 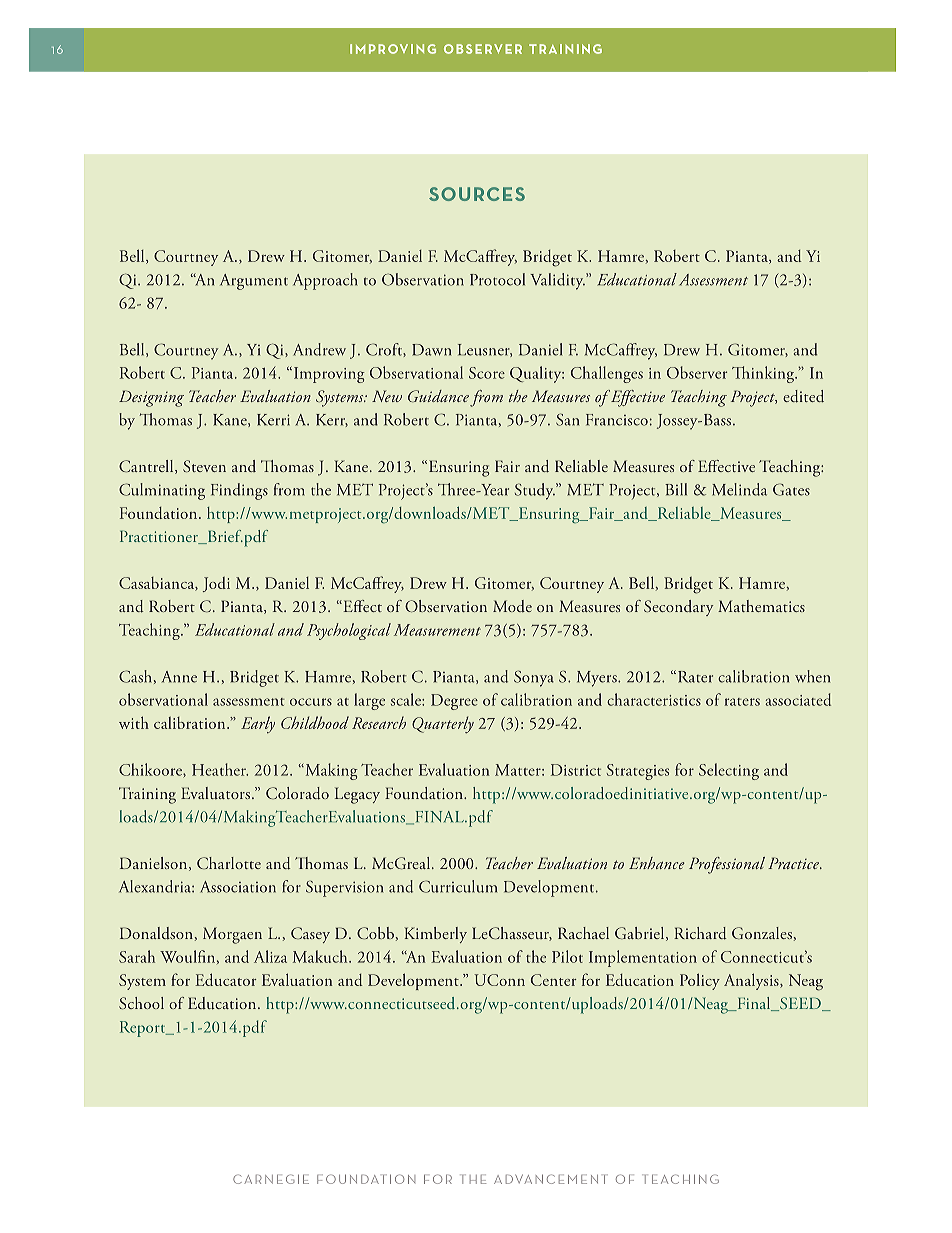 I want to click on Argument, so click(x=254, y=282).
